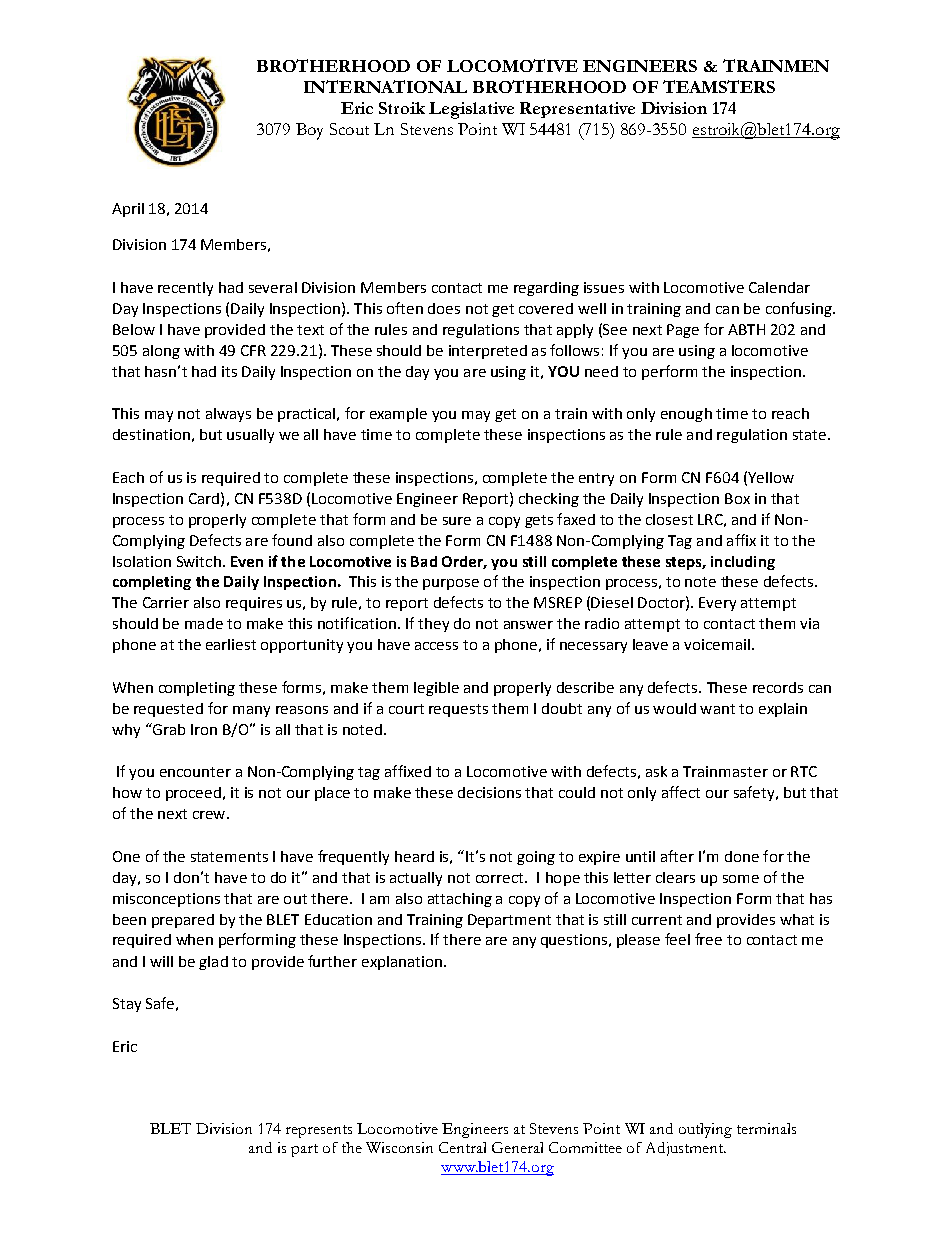 This screenshot has width=952, height=1233. I want to click on TEAMSTERS, so click(719, 86).
